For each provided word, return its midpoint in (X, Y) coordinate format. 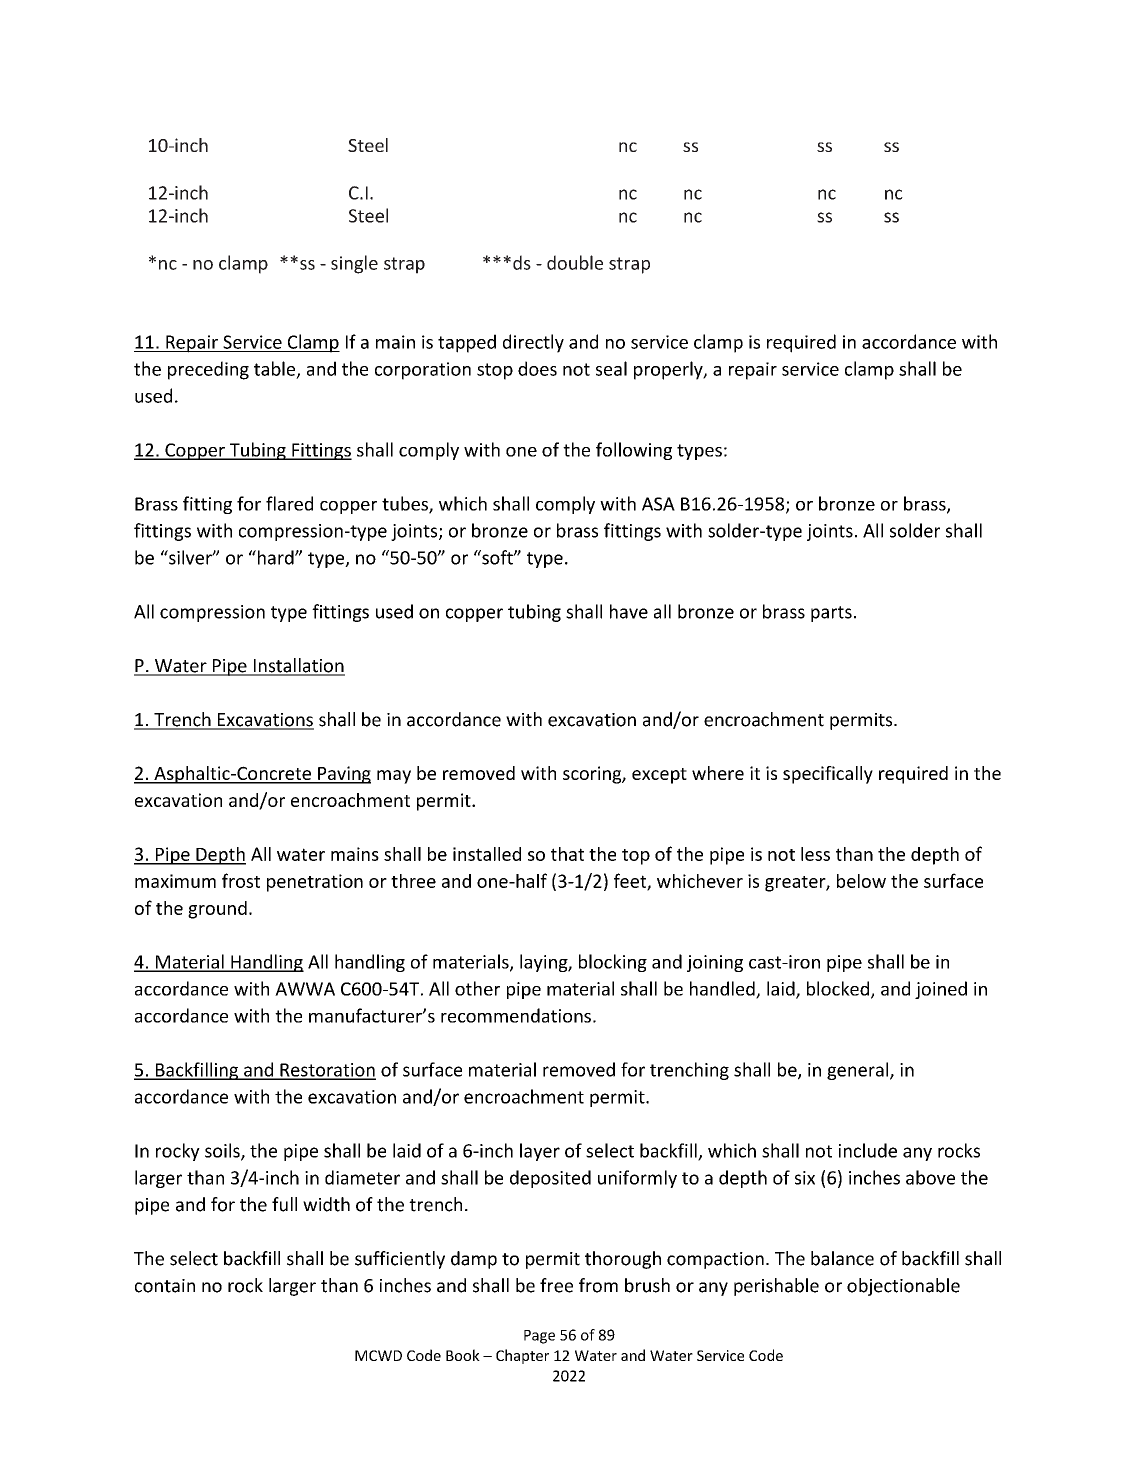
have (629, 611)
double (575, 262)
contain (165, 1286)
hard (275, 557)
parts (831, 614)
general (859, 1071)
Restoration (327, 1071)
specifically (828, 775)
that (567, 854)
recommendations (516, 1015)
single (354, 264)
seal (611, 368)
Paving (343, 775)
